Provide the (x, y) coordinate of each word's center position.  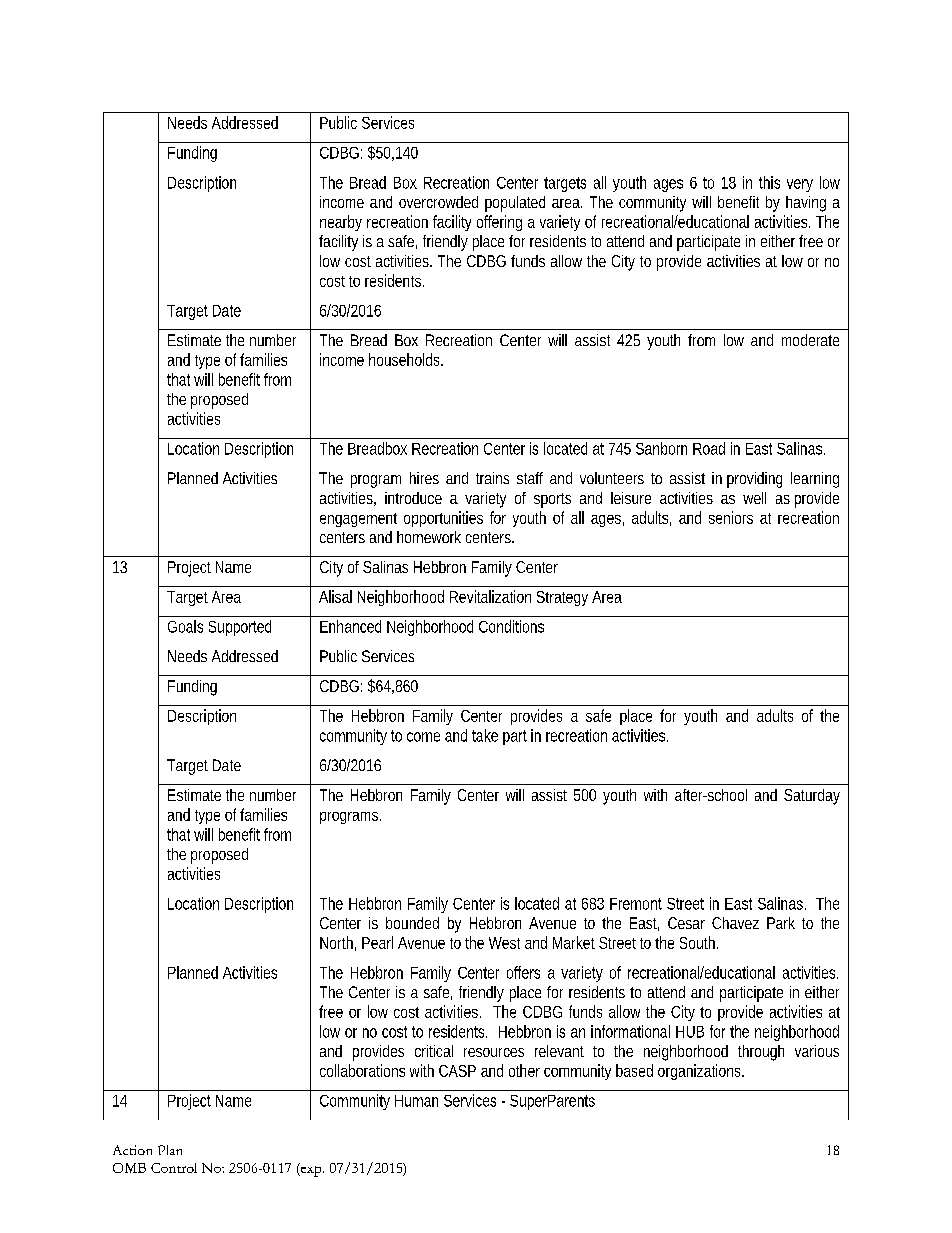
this (769, 182)
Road (709, 448)
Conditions (511, 626)
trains (492, 478)
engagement (358, 520)
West (504, 943)
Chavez (735, 923)
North (338, 943)
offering (499, 223)
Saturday (812, 797)
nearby (341, 223)
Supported (240, 628)
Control (174, 1168)
